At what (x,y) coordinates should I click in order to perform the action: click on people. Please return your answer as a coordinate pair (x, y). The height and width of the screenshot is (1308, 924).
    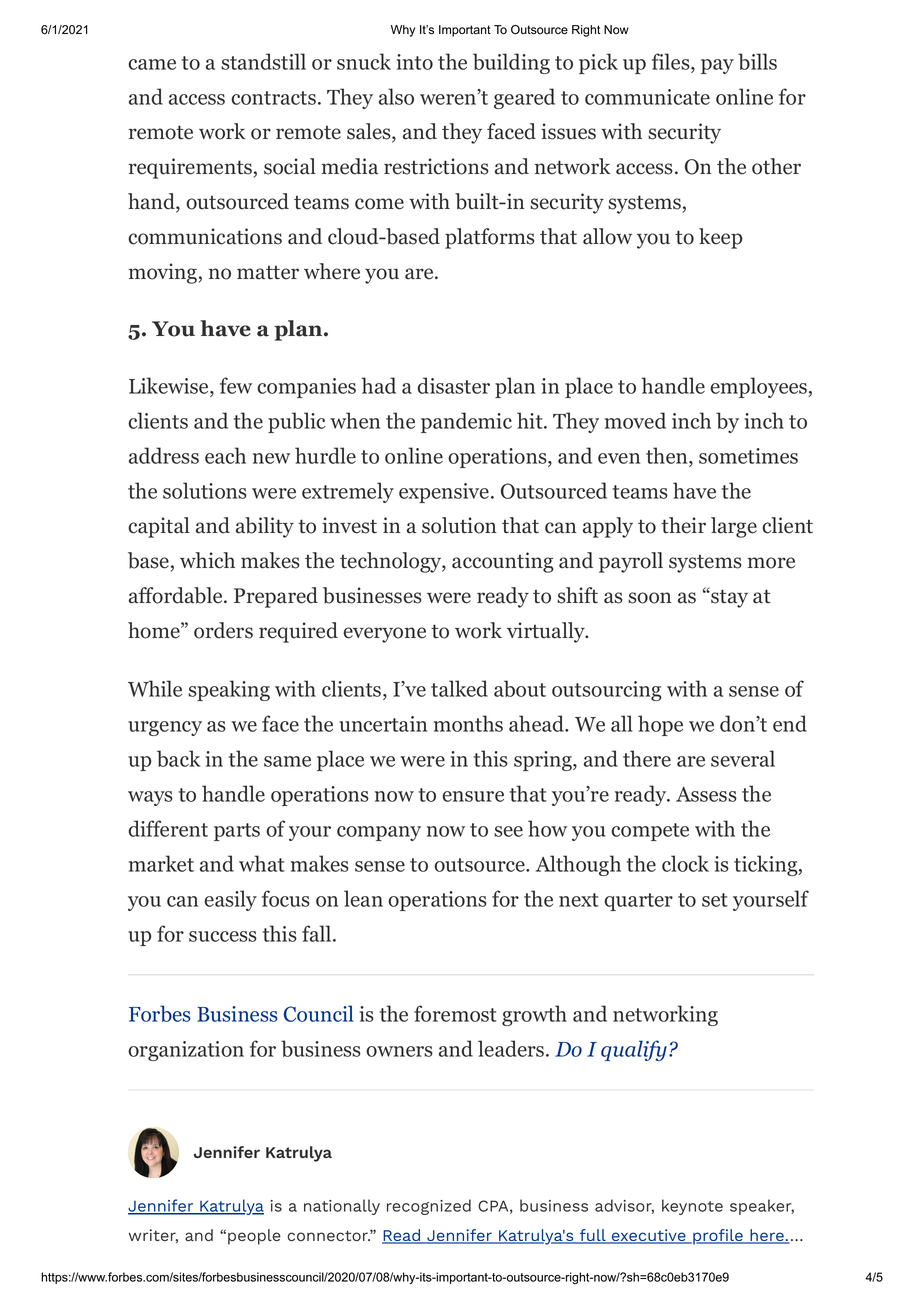
    Looking at the image, I should click on (254, 1237).
